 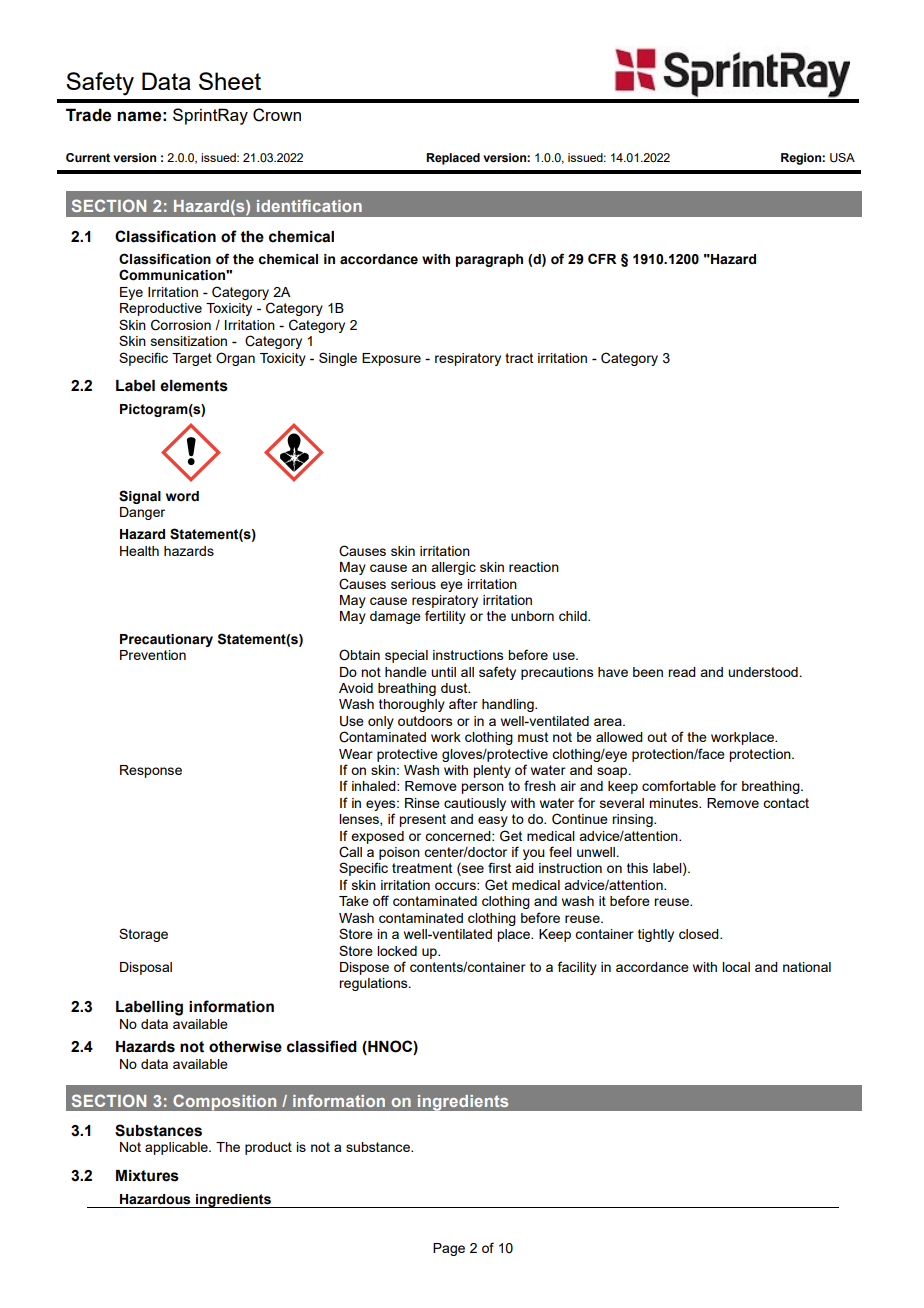 I want to click on elements, so click(x=194, y=386).
